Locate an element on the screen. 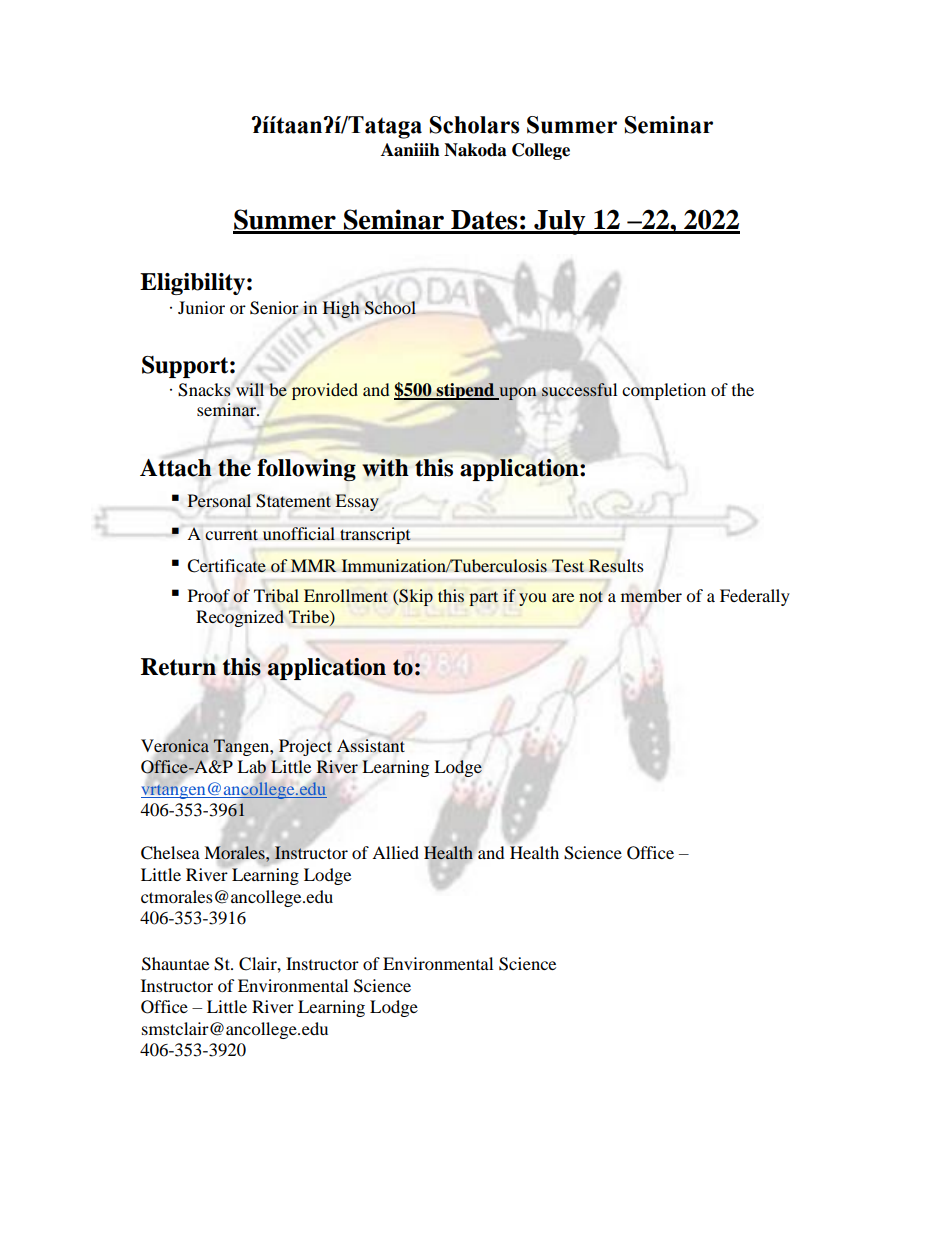 This screenshot has width=952, height=1233. Return is located at coordinates (178, 667).
